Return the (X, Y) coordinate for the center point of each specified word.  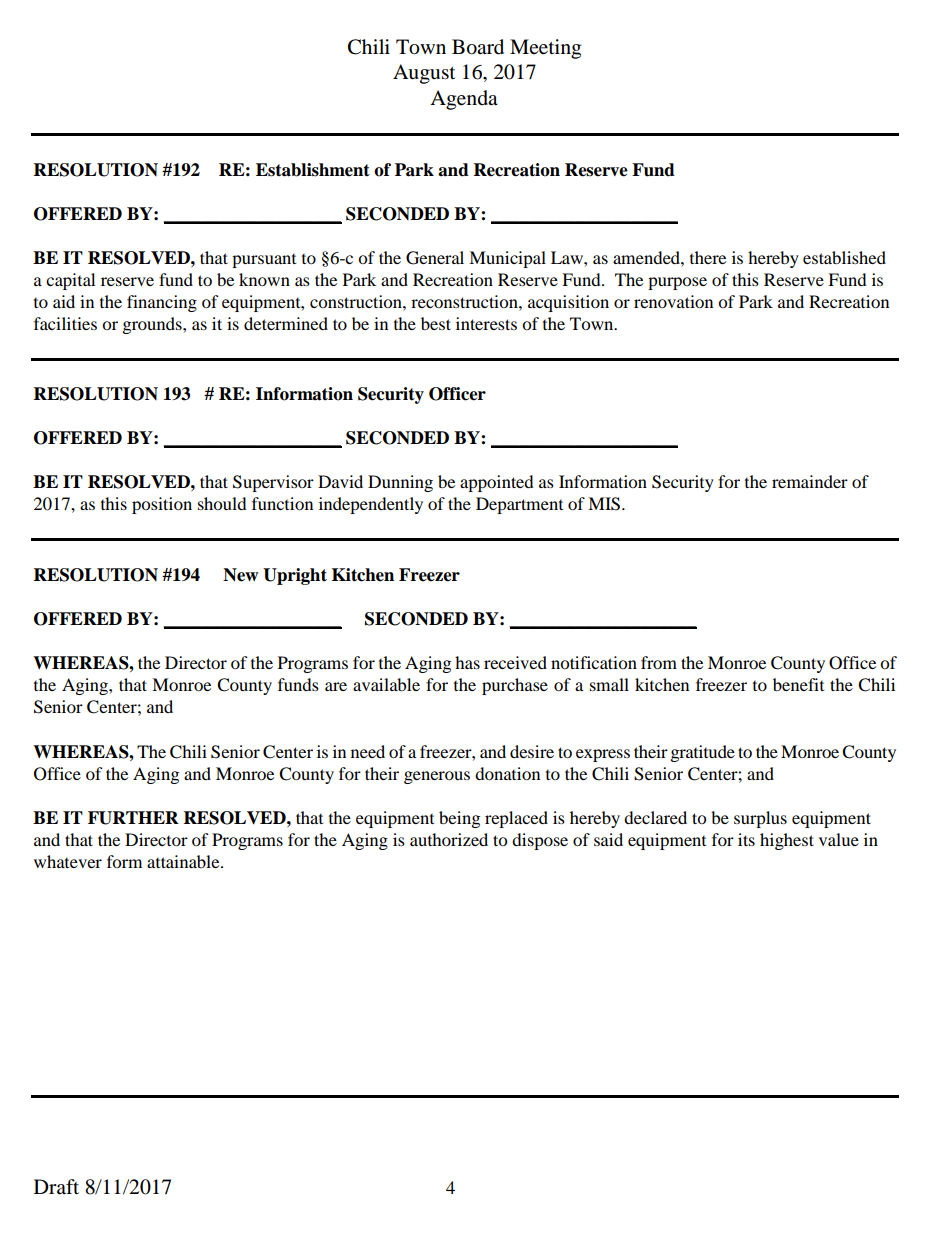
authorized (449, 839)
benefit (798, 684)
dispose (540, 841)
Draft (56, 1186)
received (515, 662)
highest (787, 841)
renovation (673, 301)
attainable (184, 861)
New (240, 575)
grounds (153, 325)
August (424, 74)
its (746, 839)
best (436, 323)
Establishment (313, 170)
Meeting (545, 49)
